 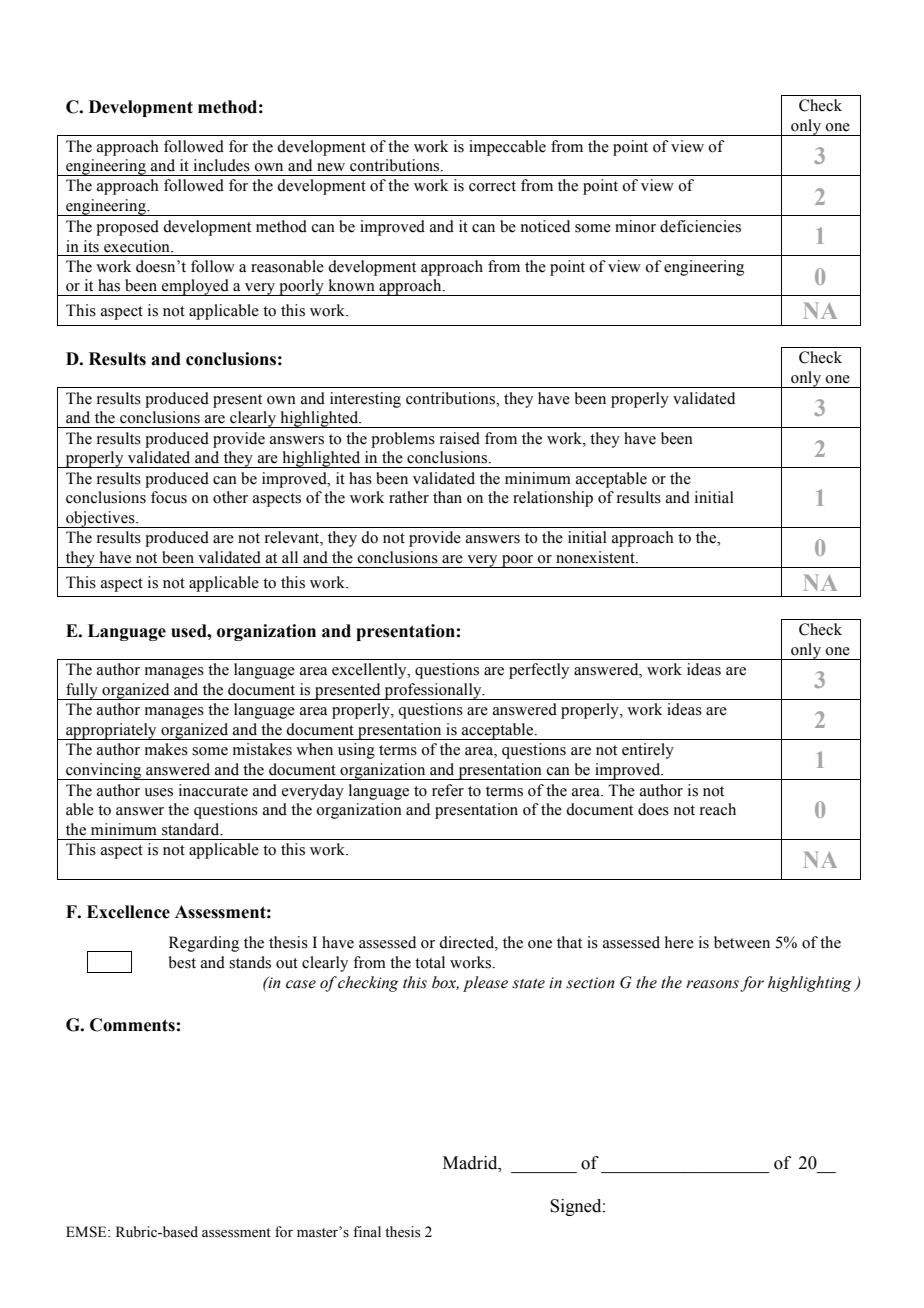 I want to click on Madrid, so click(x=471, y=1163).
